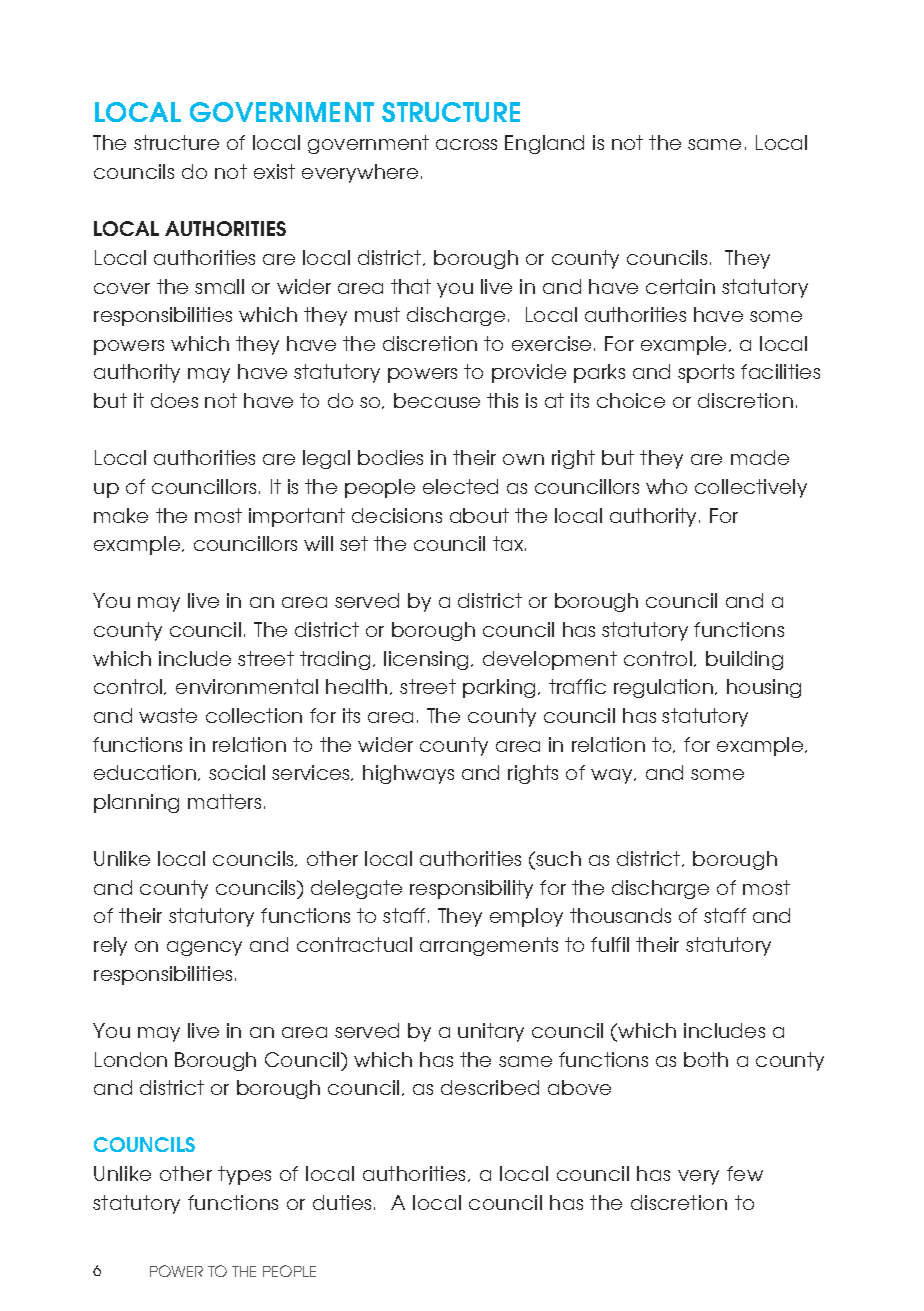  I want to click on exist, so click(274, 171).
